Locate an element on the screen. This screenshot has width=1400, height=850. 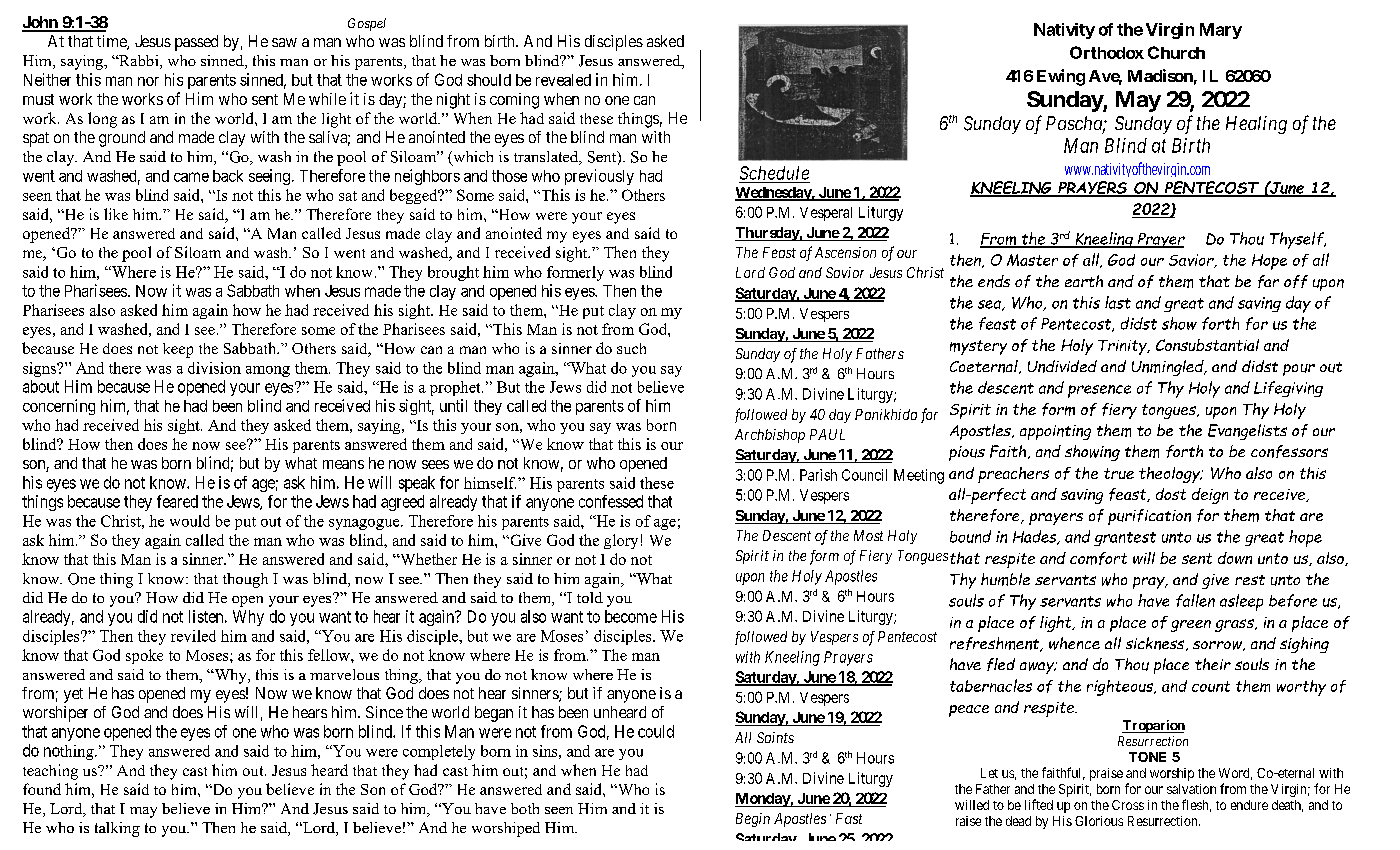
Archbishop is located at coordinates (770, 436).
